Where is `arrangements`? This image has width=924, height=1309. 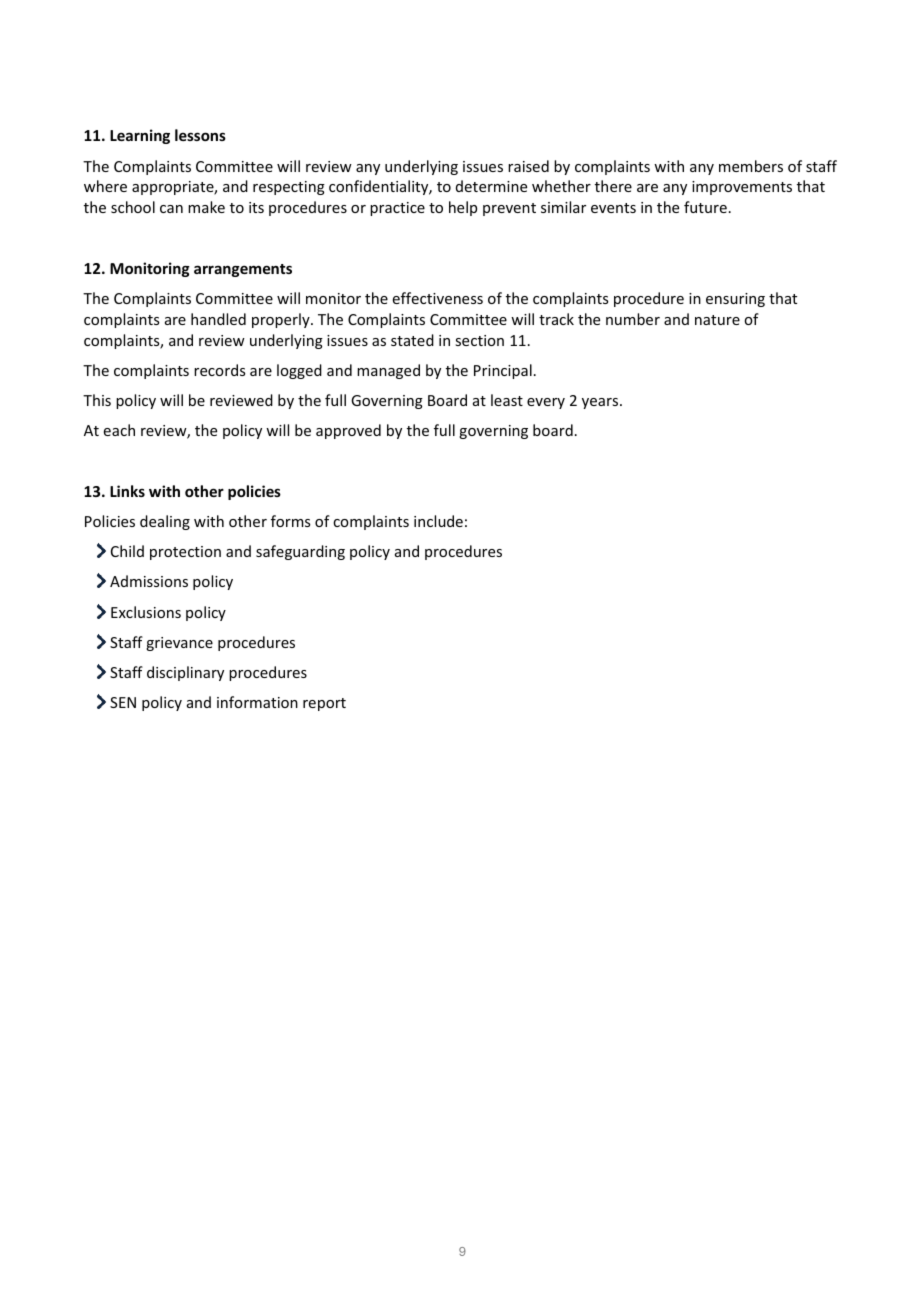
arrangements is located at coordinates (243, 270).
